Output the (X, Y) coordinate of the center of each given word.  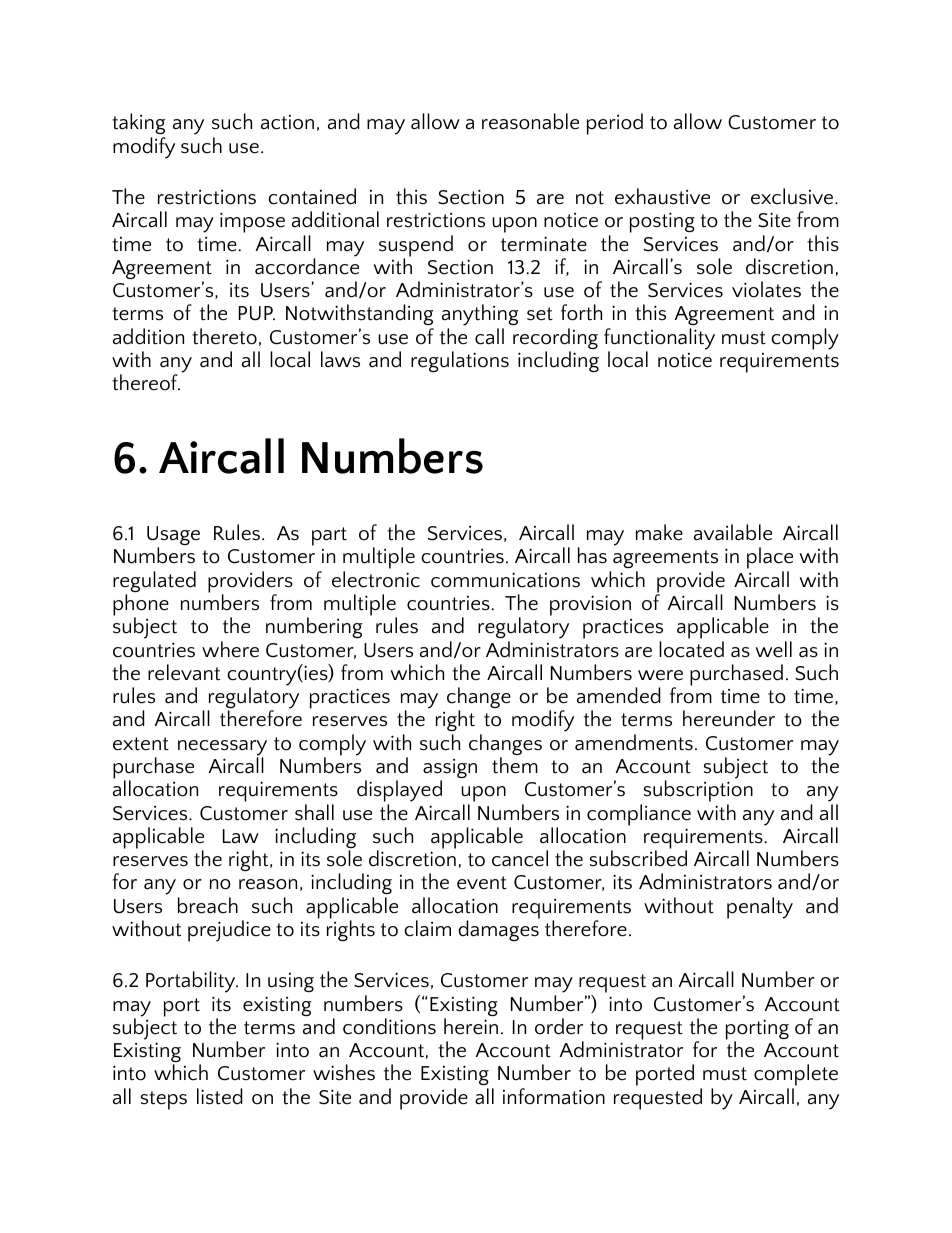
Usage (173, 537)
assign (450, 770)
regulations (460, 361)
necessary (222, 749)
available (733, 532)
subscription (697, 791)
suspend (416, 247)
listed (219, 1096)
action (287, 122)
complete (796, 1076)
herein (471, 1026)
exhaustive (662, 196)
